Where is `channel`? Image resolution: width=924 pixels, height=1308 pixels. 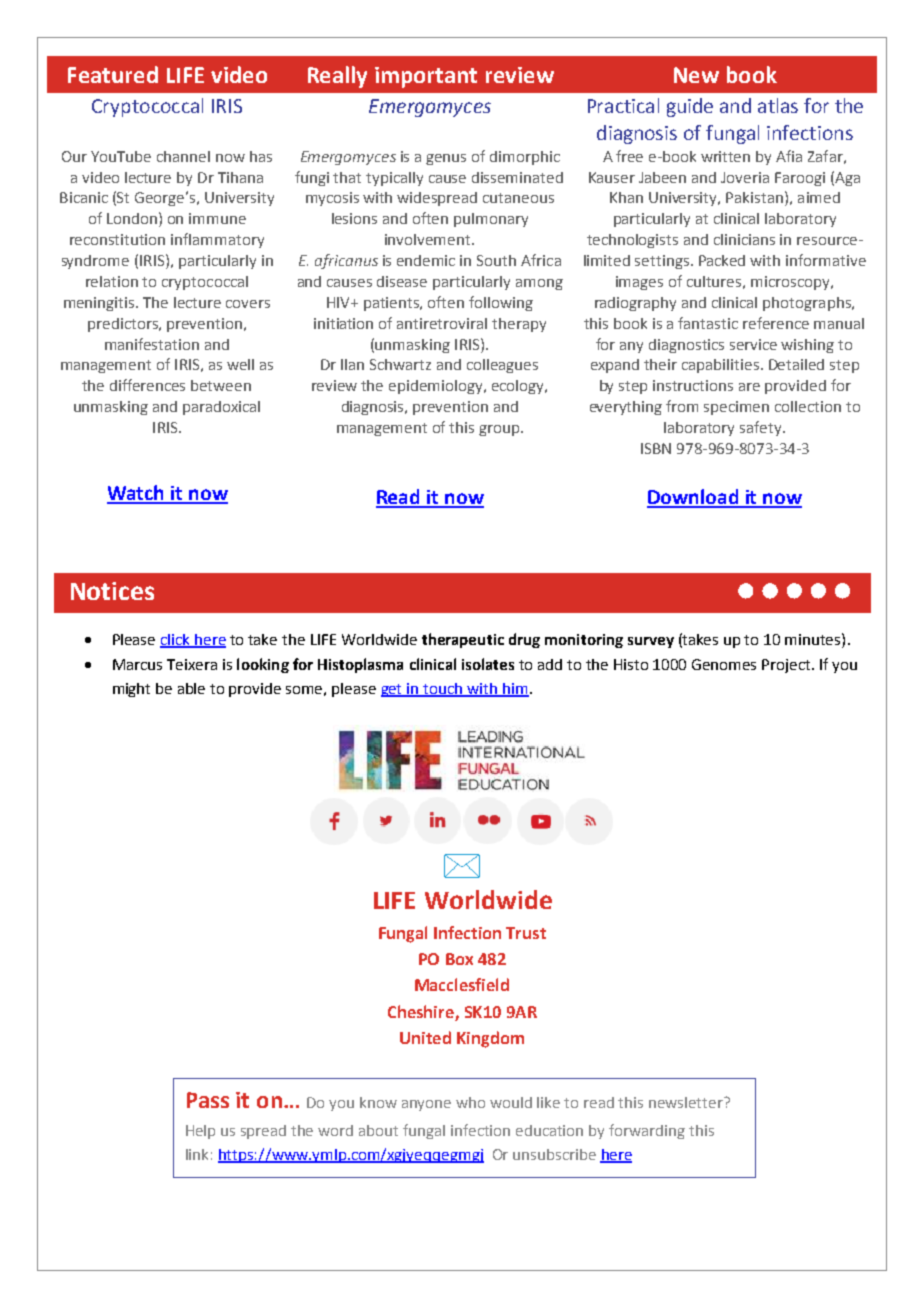
channel is located at coordinates (183, 156).
